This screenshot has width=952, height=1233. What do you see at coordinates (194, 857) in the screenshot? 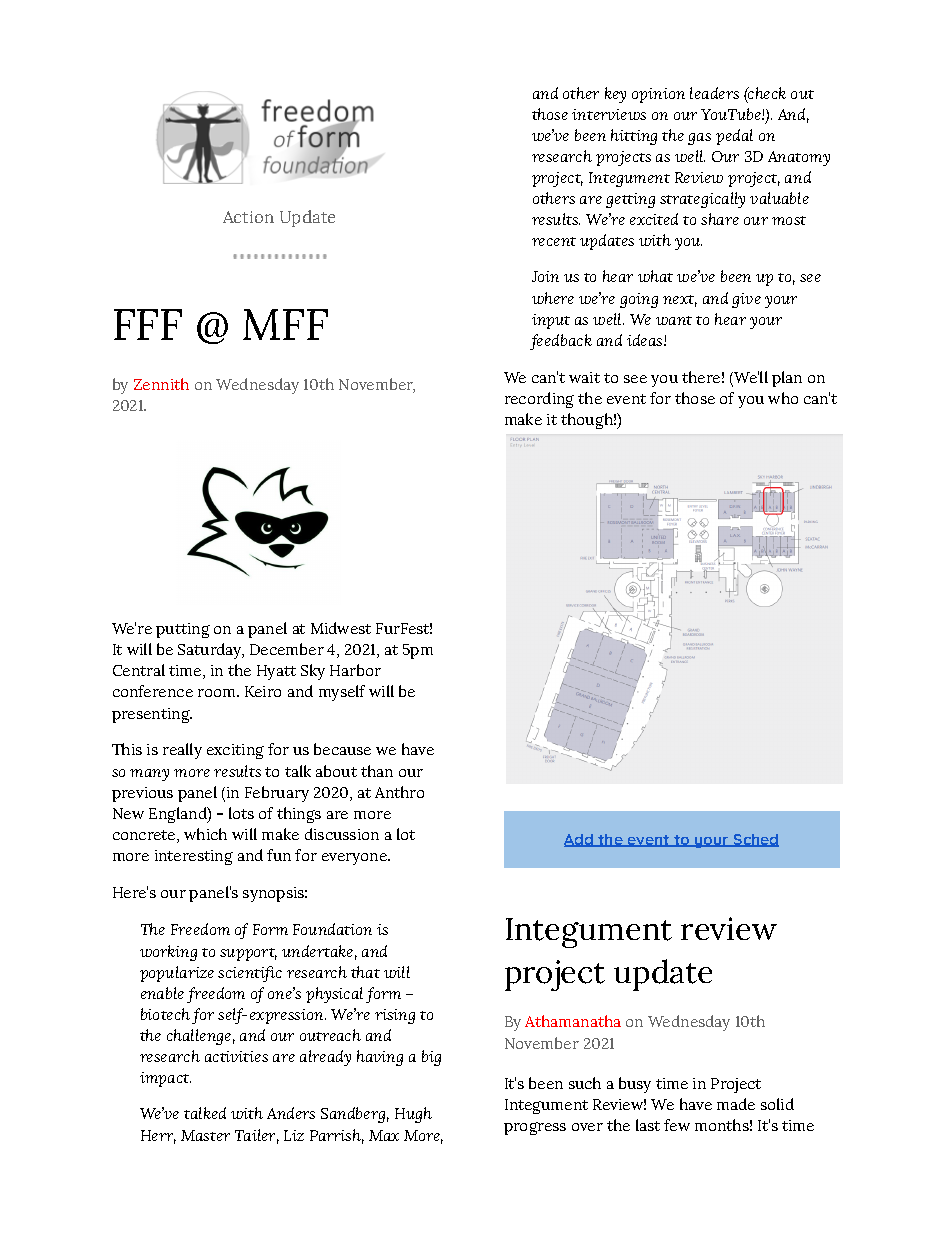
I see `interesting` at bounding box center [194, 857].
